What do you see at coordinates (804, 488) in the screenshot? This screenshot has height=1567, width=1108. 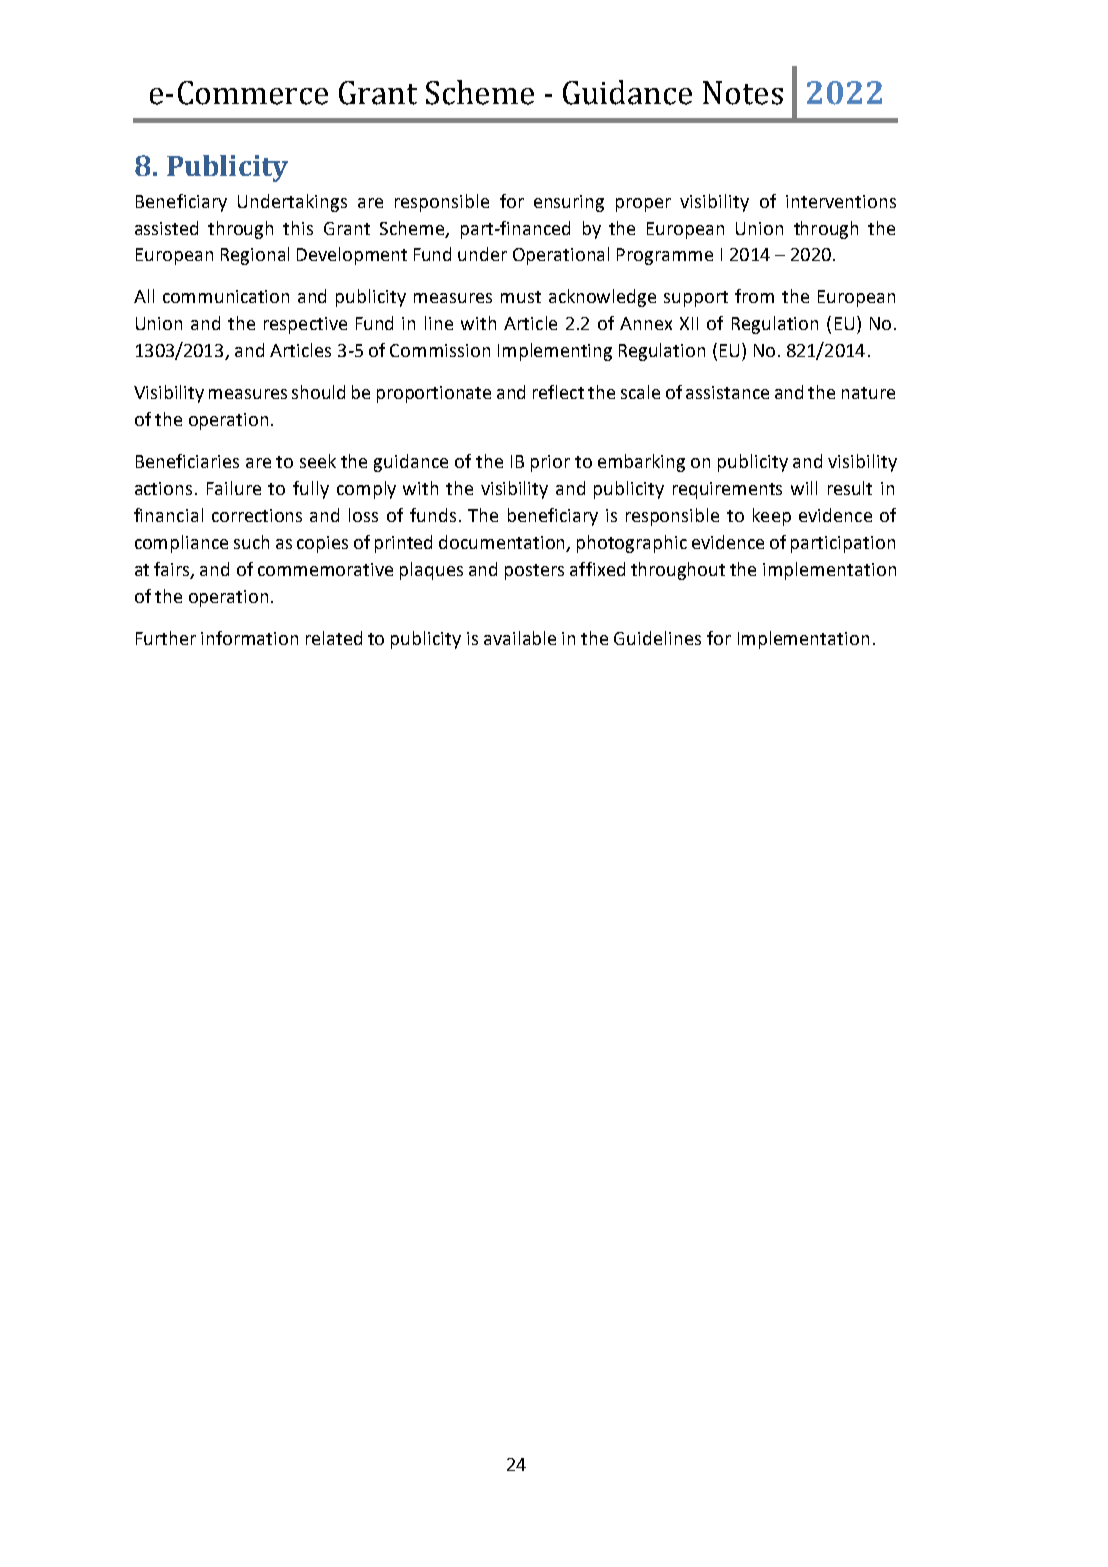 I see `will` at bounding box center [804, 488].
